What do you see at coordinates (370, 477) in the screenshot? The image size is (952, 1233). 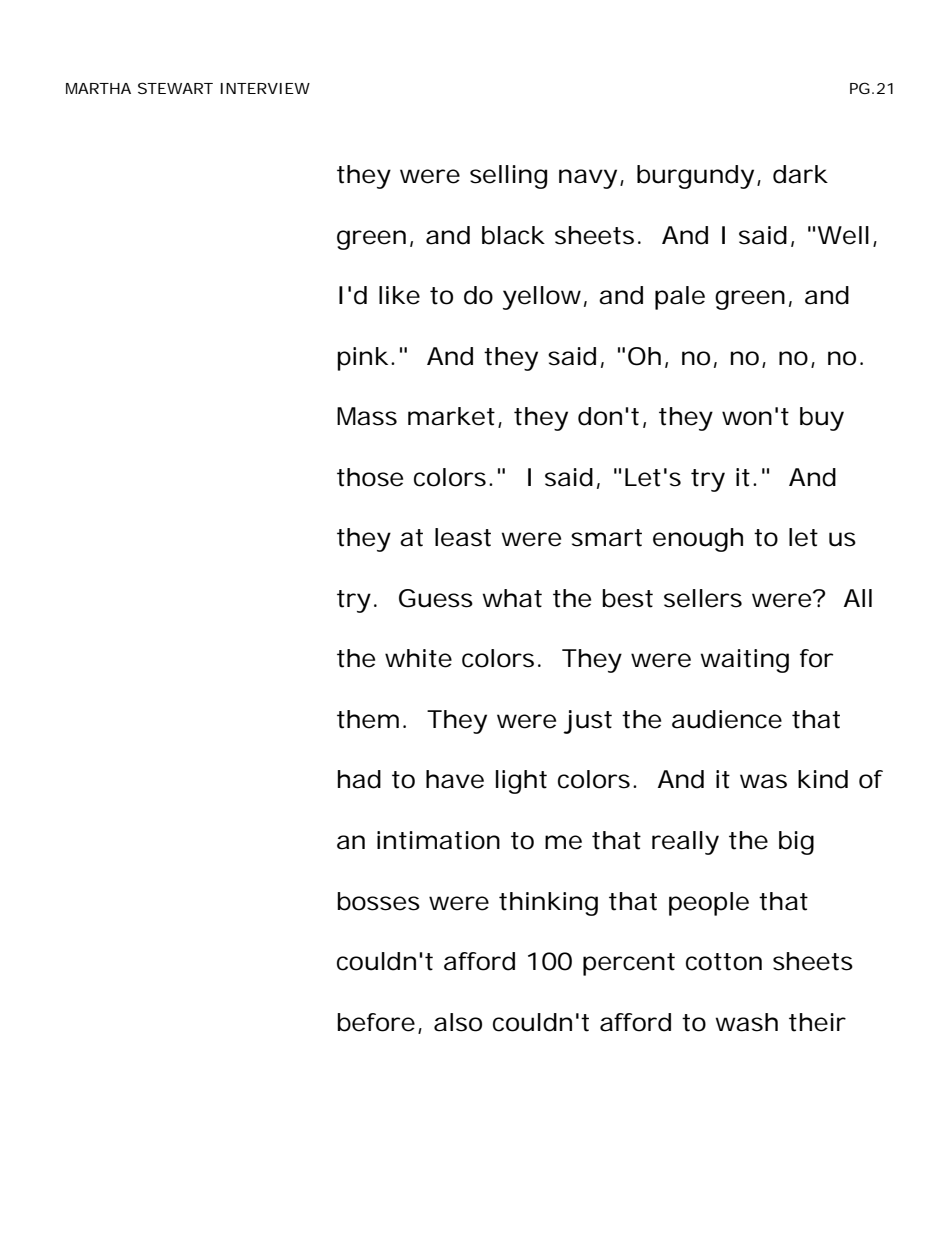 I see `those` at bounding box center [370, 477].
